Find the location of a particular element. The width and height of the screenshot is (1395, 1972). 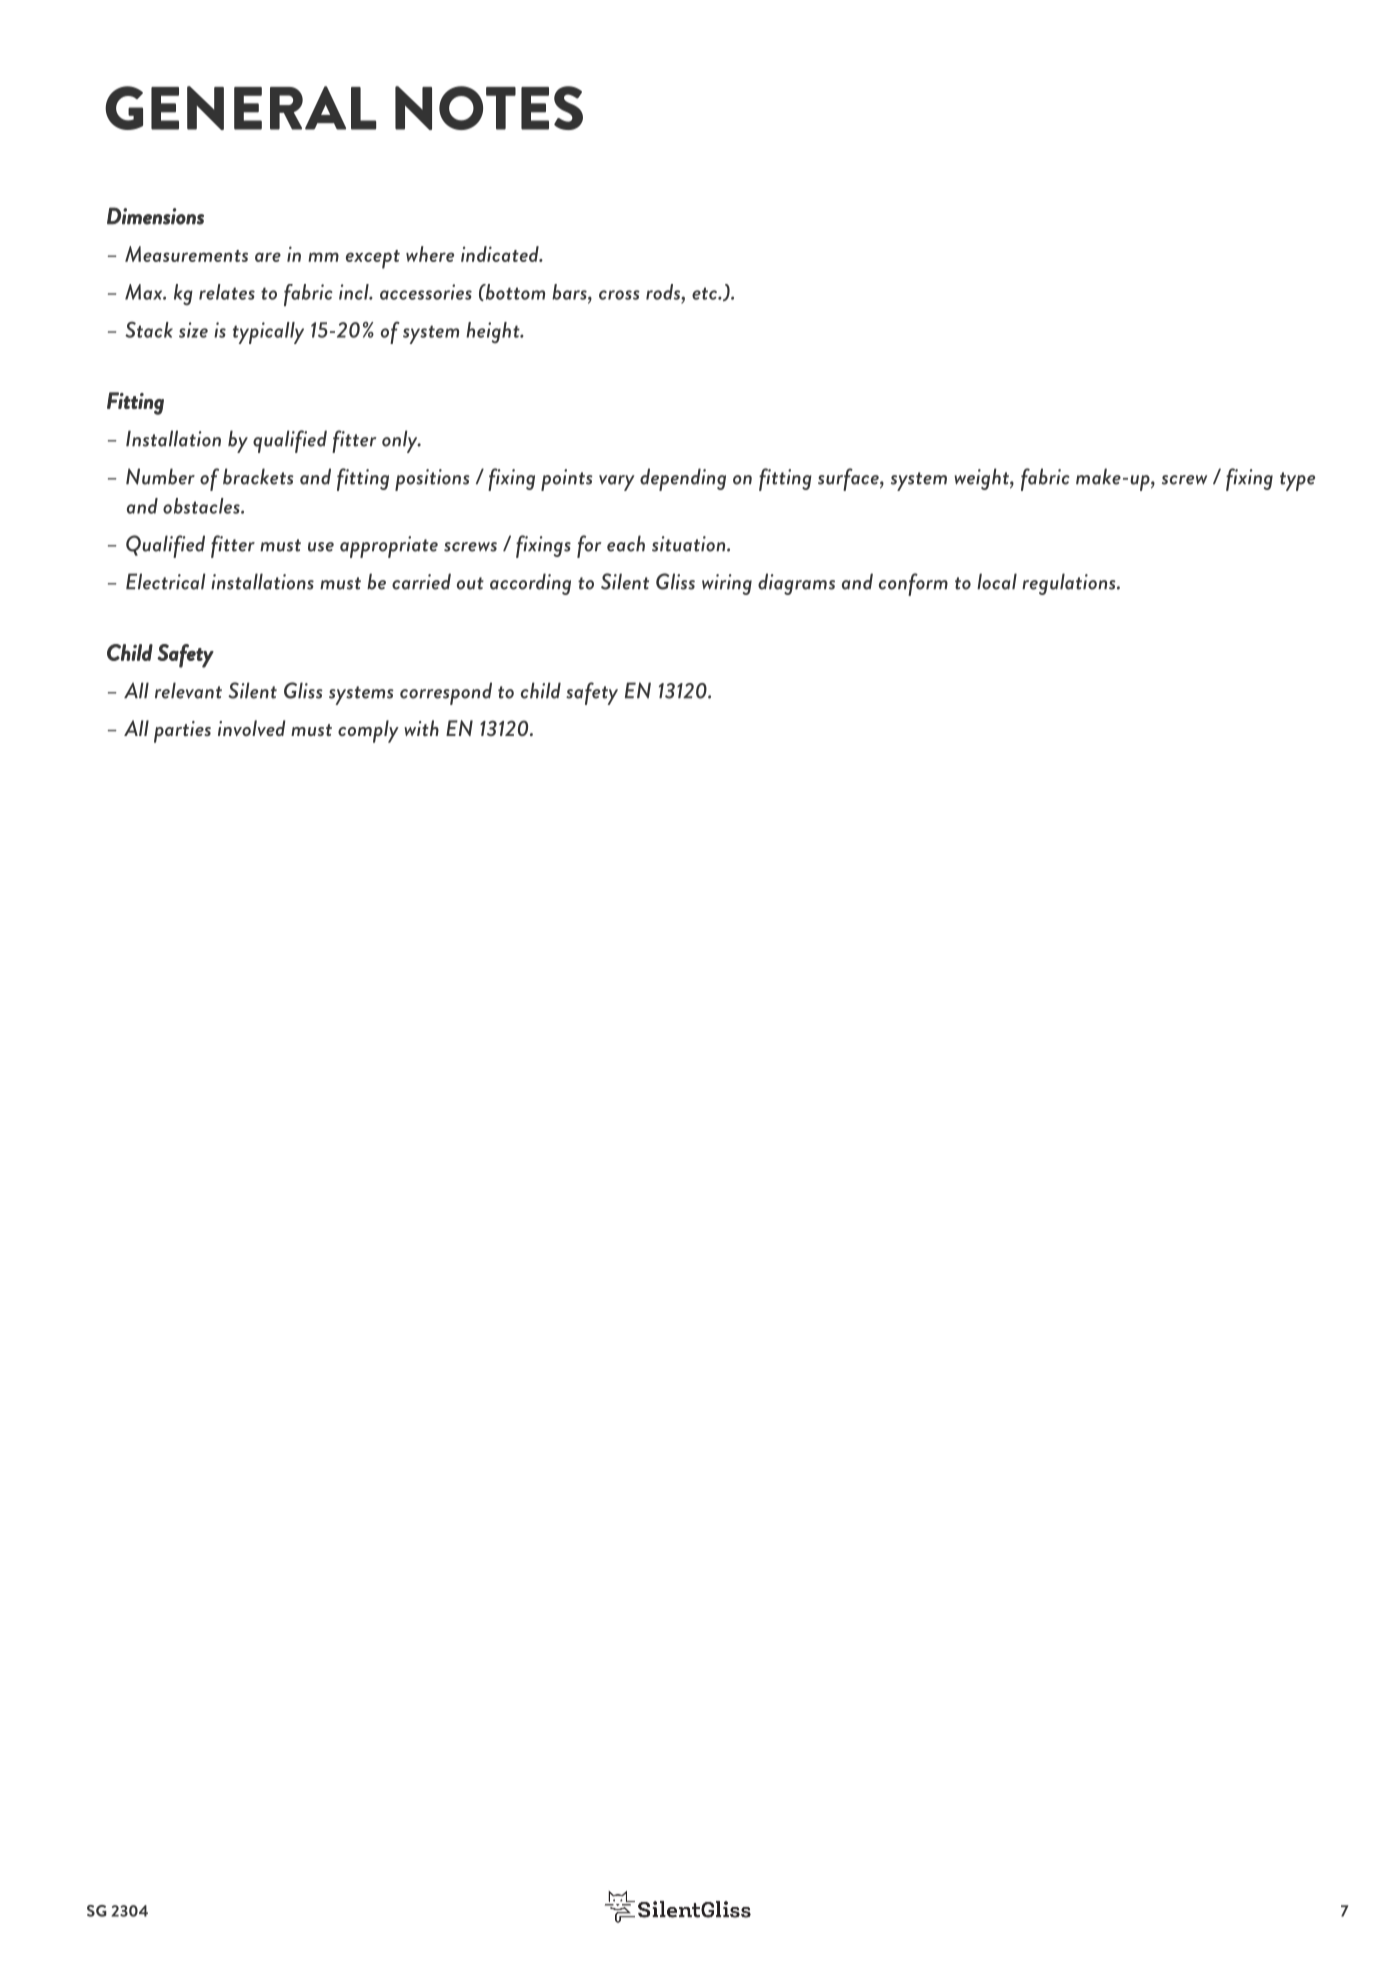

bars is located at coordinates (570, 292).
